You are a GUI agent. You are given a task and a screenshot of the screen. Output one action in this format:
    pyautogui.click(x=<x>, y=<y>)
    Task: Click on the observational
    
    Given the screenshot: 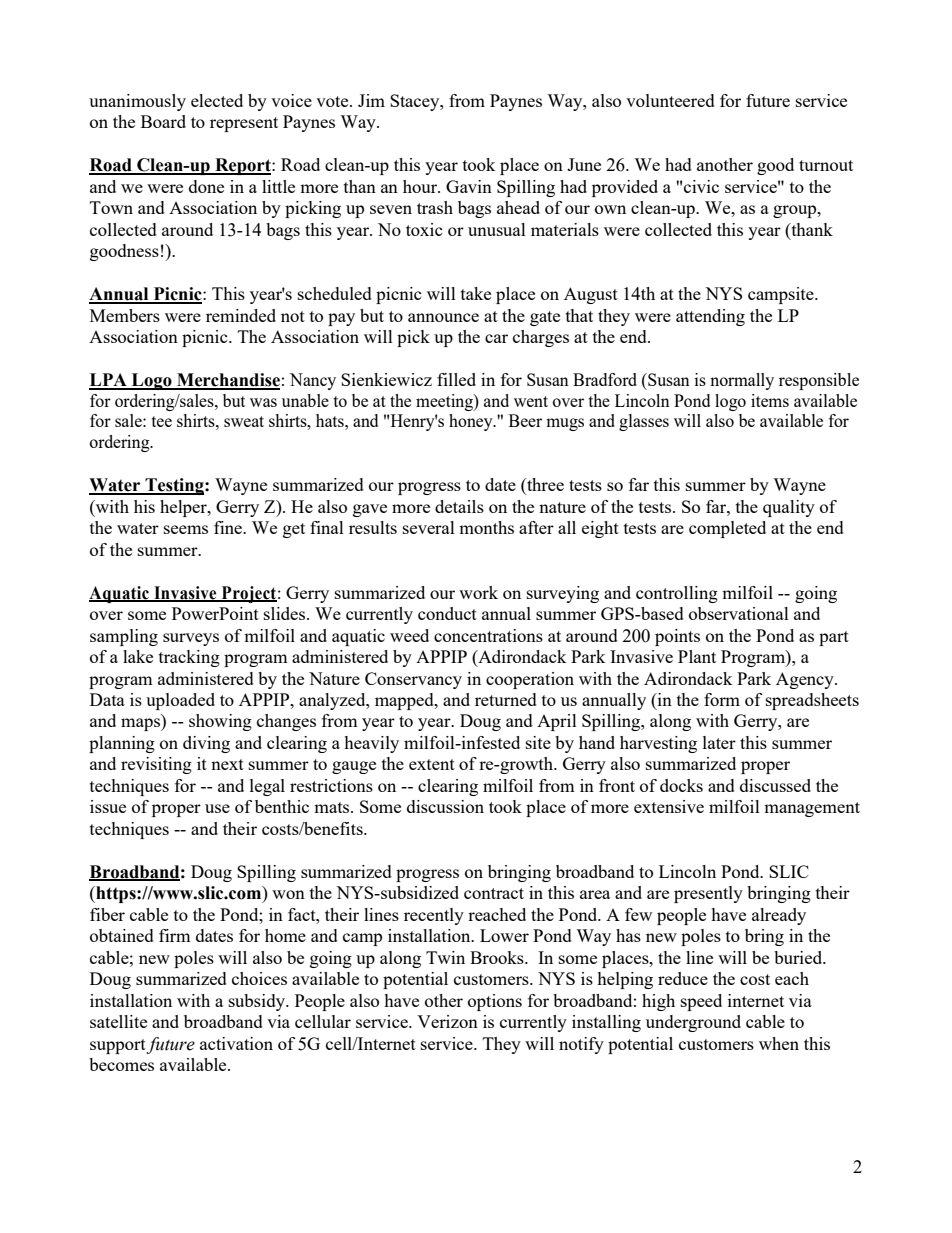 What is the action you would take?
    pyautogui.click(x=739, y=613)
